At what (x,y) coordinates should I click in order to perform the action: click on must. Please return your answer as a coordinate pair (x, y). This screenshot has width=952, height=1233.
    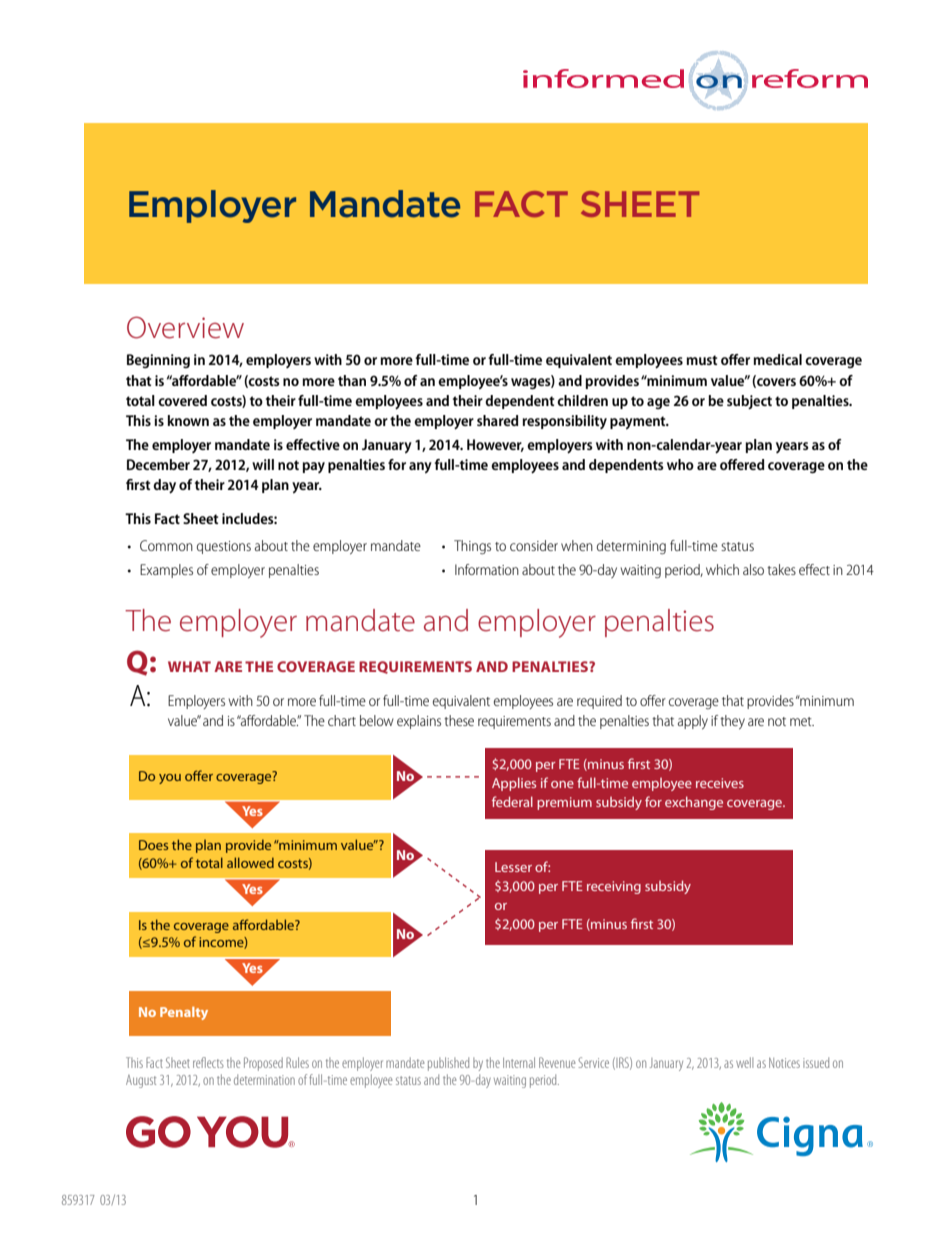
    Looking at the image, I should click on (701, 360).
